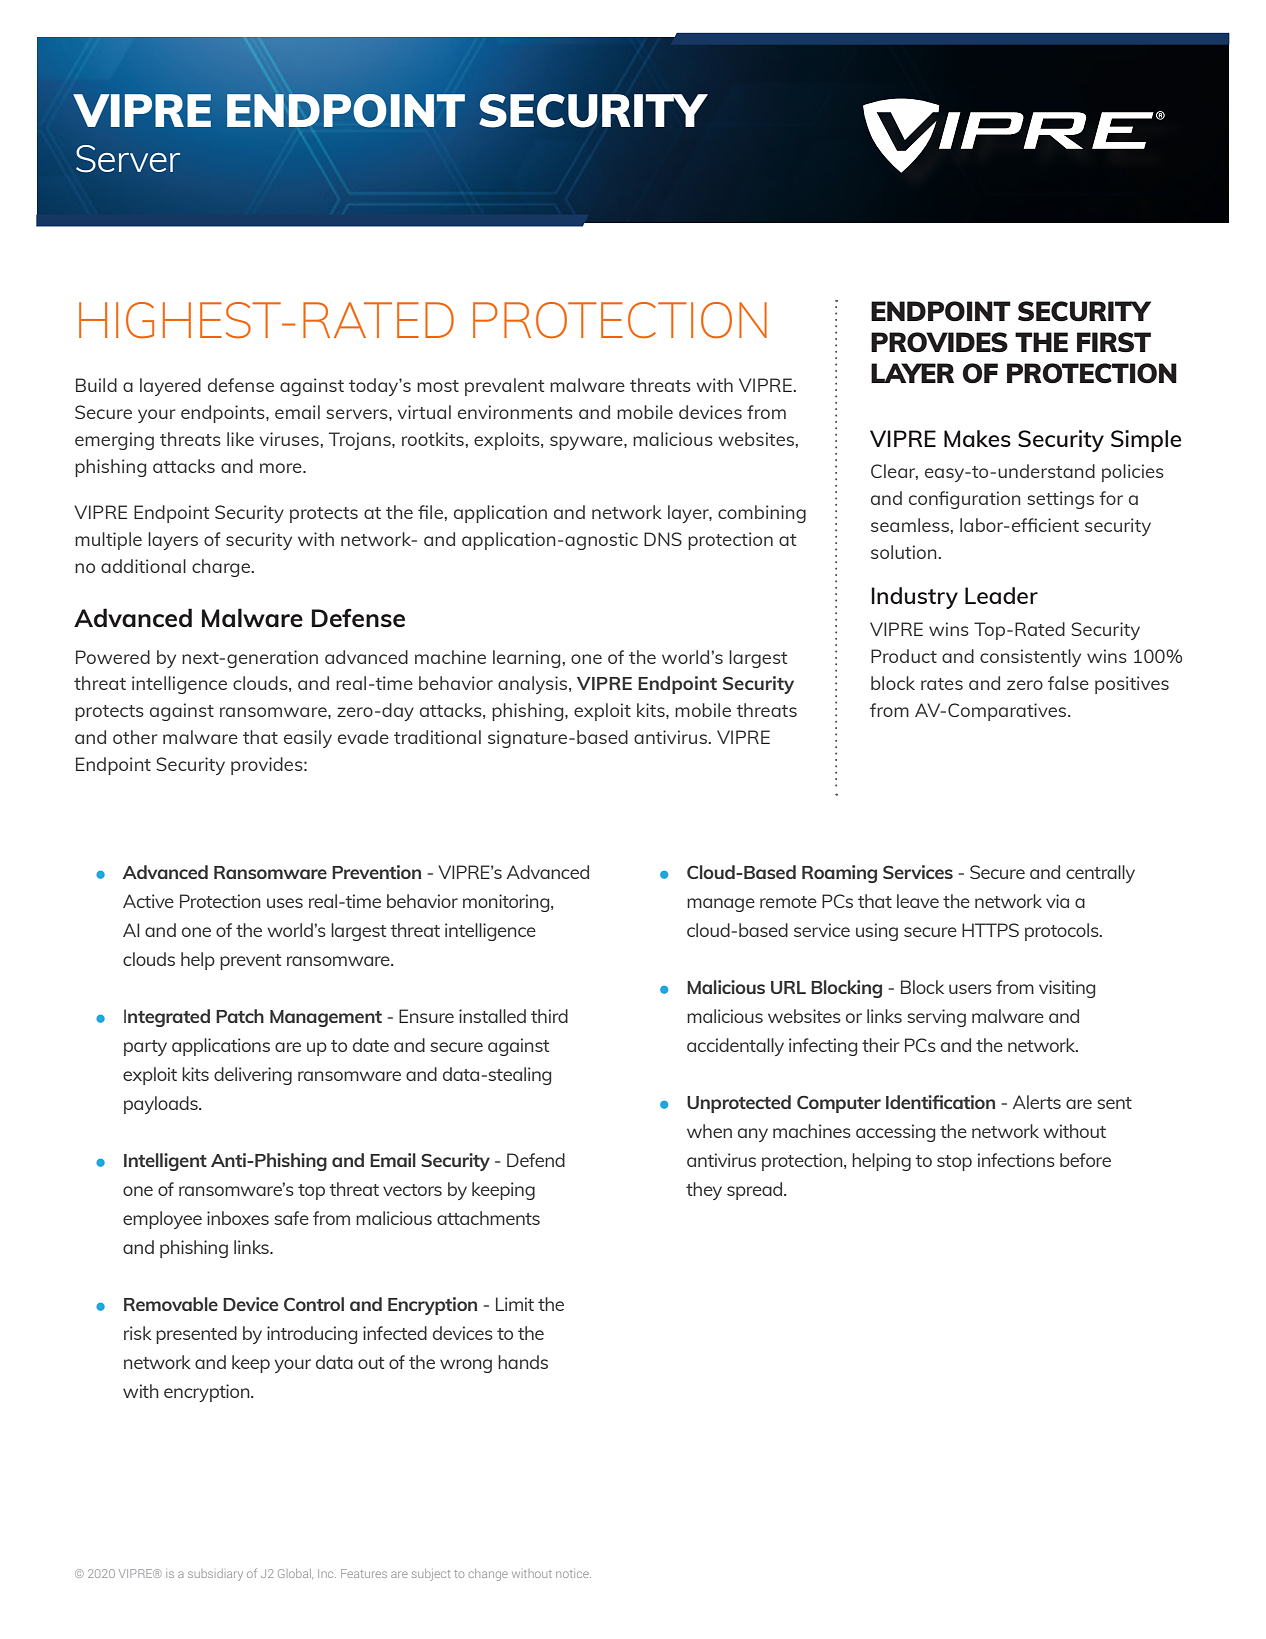 This image has width=1266, height=1639. What do you see at coordinates (1068, 683) in the image?
I see `false` at bounding box center [1068, 683].
